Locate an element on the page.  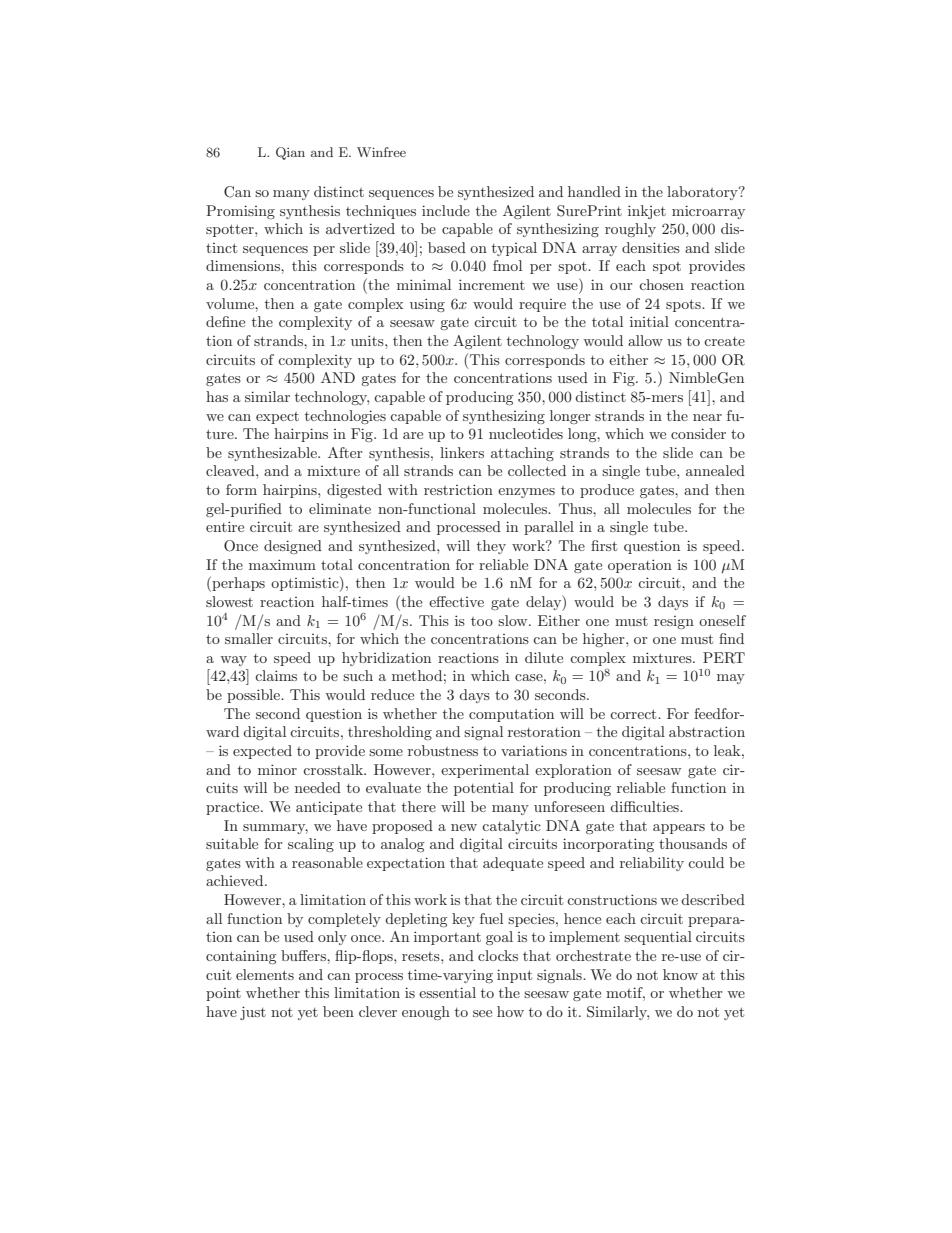
just is located at coordinates (253, 1013).
